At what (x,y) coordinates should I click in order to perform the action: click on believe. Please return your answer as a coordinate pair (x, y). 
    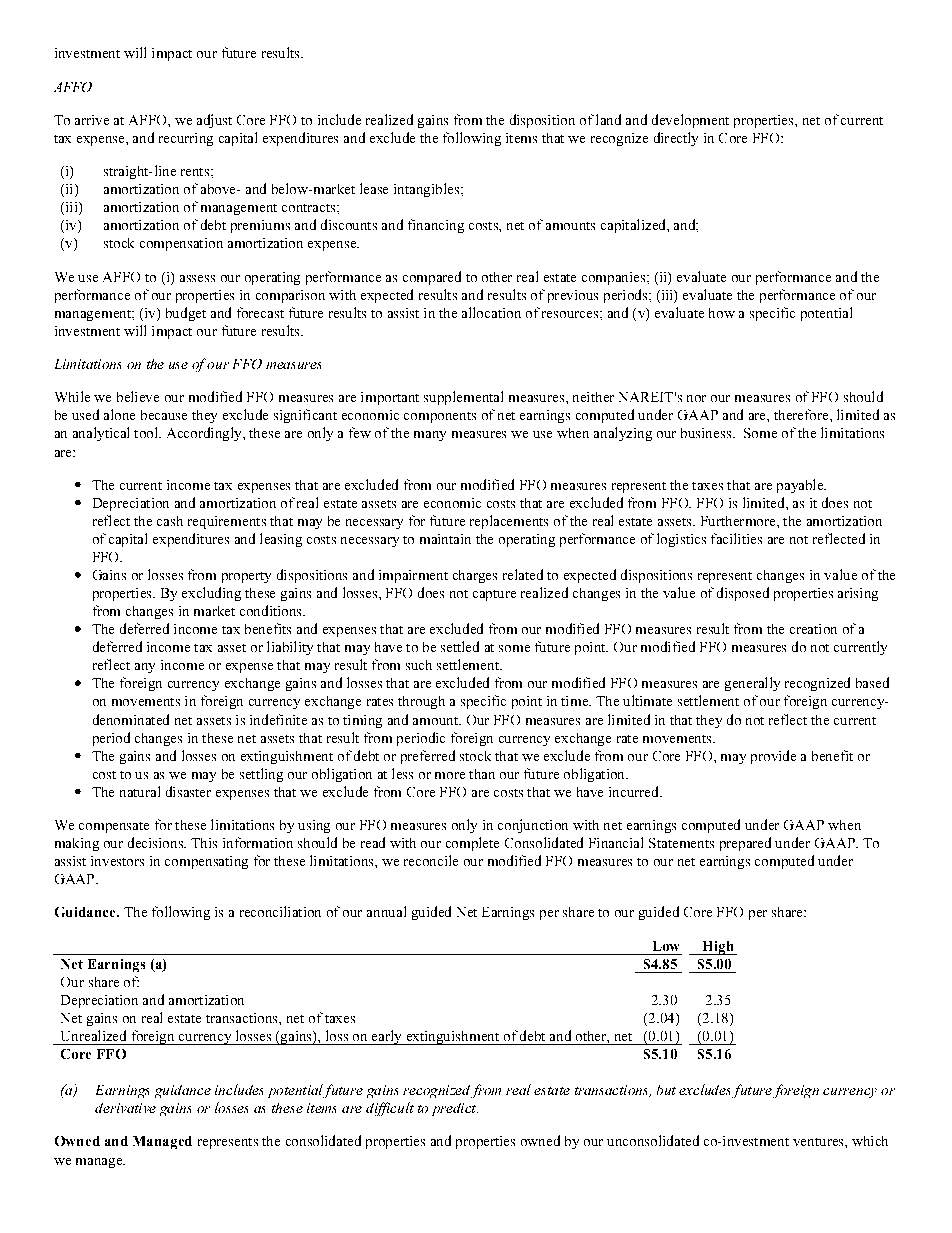
    Looking at the image, I should click on (138, 396).
